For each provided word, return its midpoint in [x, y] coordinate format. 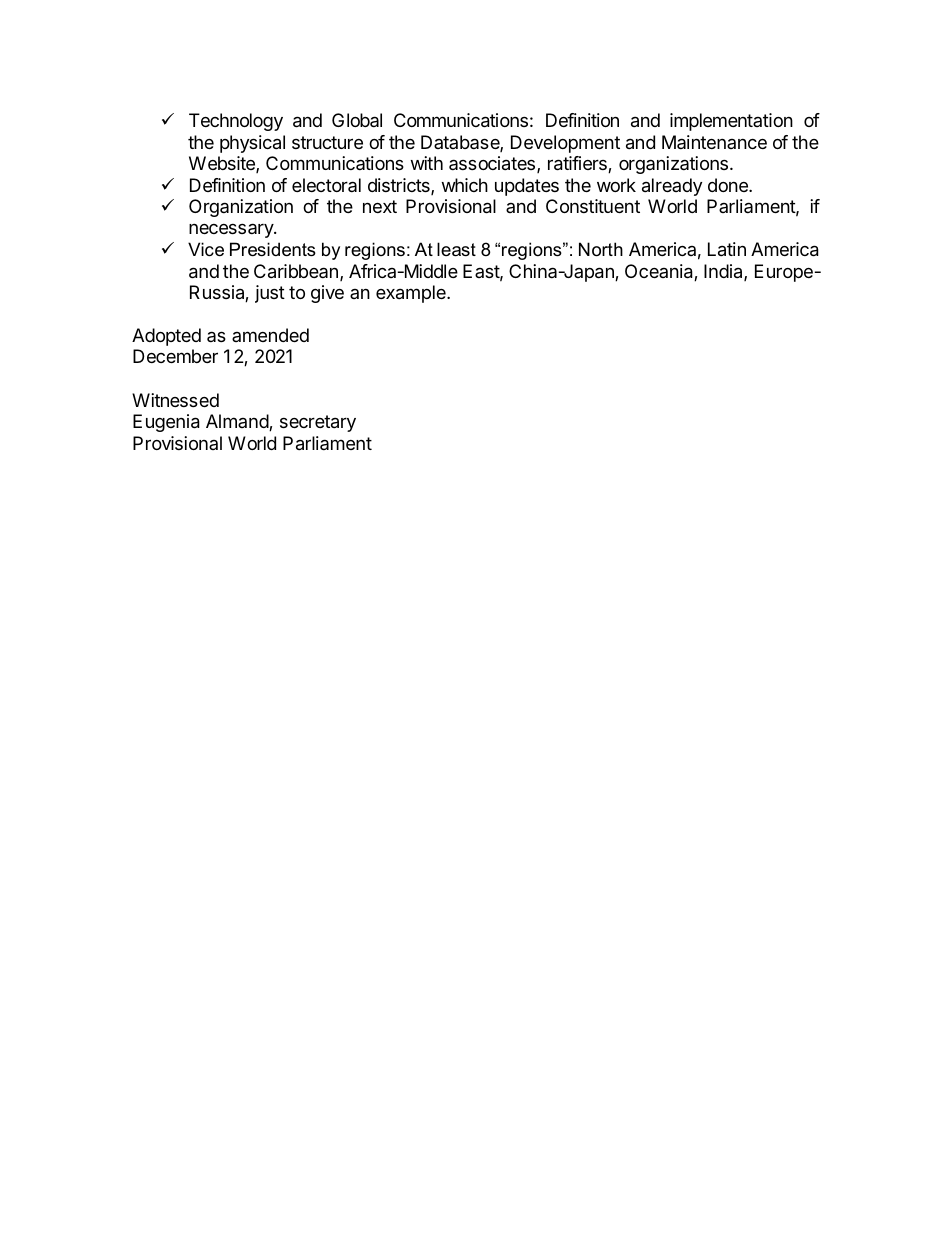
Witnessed [175, 400]
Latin [727, 249]
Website [223, 164]
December [175, 356]
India [724, 272]
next [380, 206]
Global [357, 120]
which [464, 185]
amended [270, 335]
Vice [206, 249]
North [601, 249]
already [672, 187]
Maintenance [714, 142]
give [327, 294]
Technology [236, 122]
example [412, 294]
